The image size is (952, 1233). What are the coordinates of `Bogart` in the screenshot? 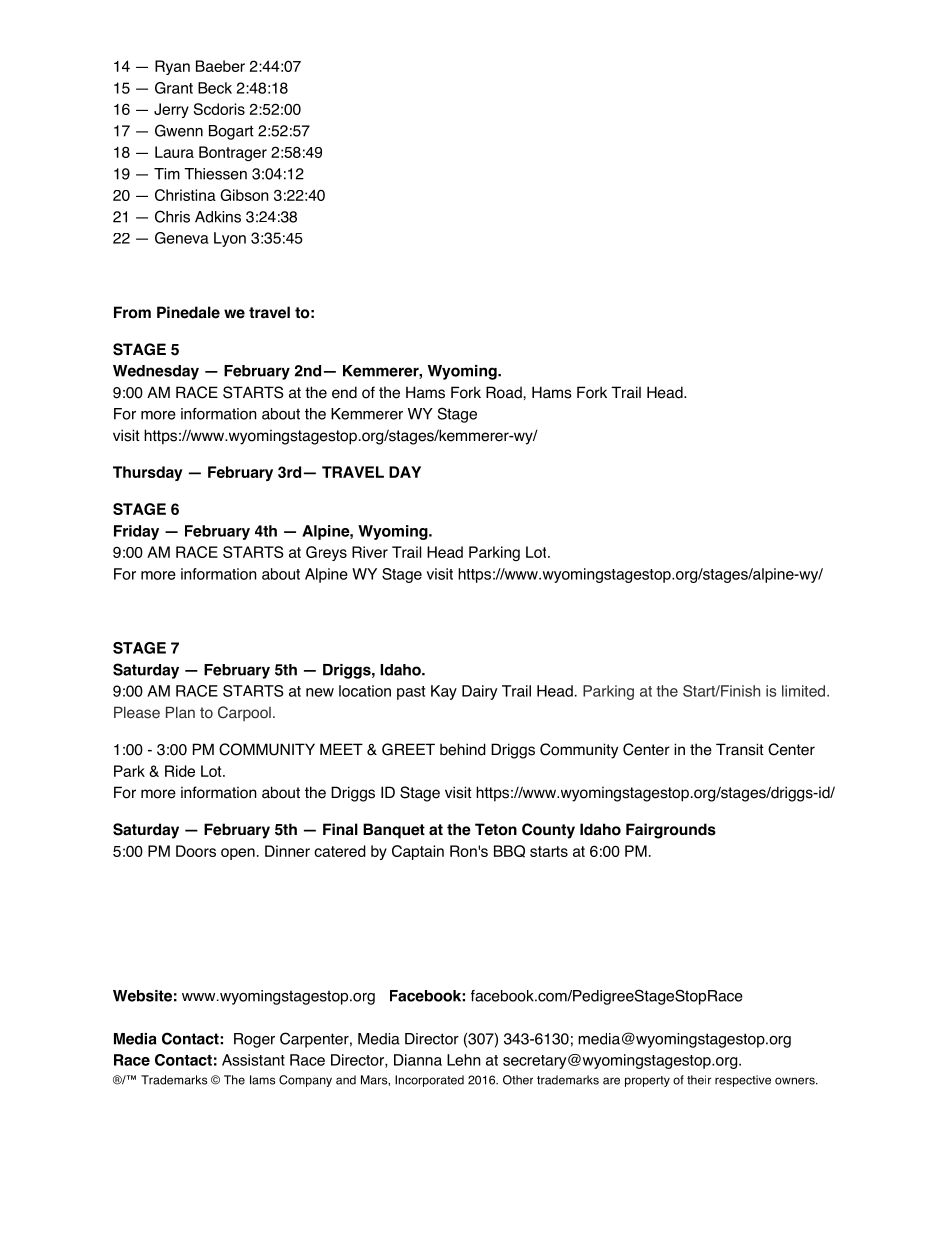 It's located at (231, 132).
